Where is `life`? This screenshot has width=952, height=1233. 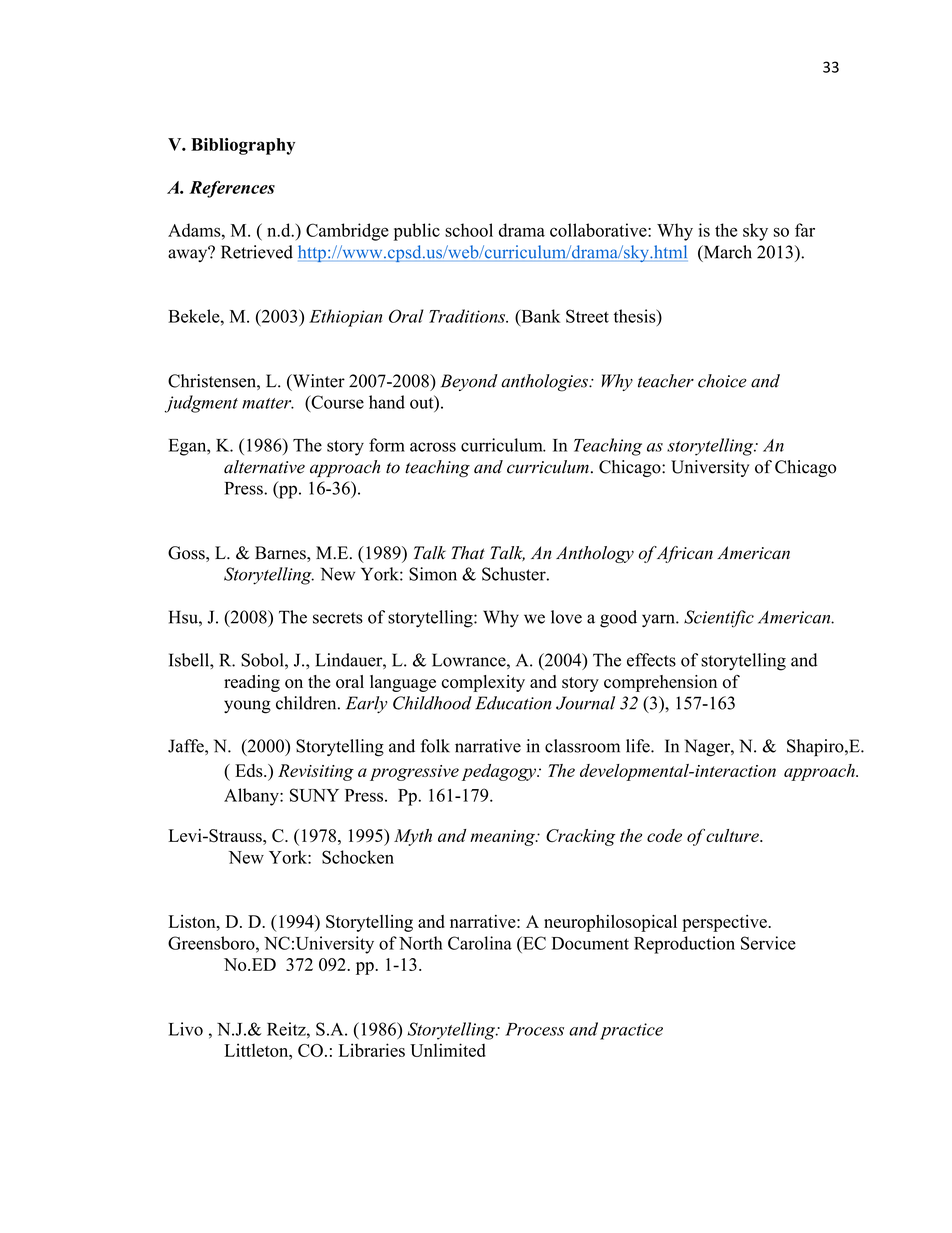 life is located at coordinates (639, 746).
